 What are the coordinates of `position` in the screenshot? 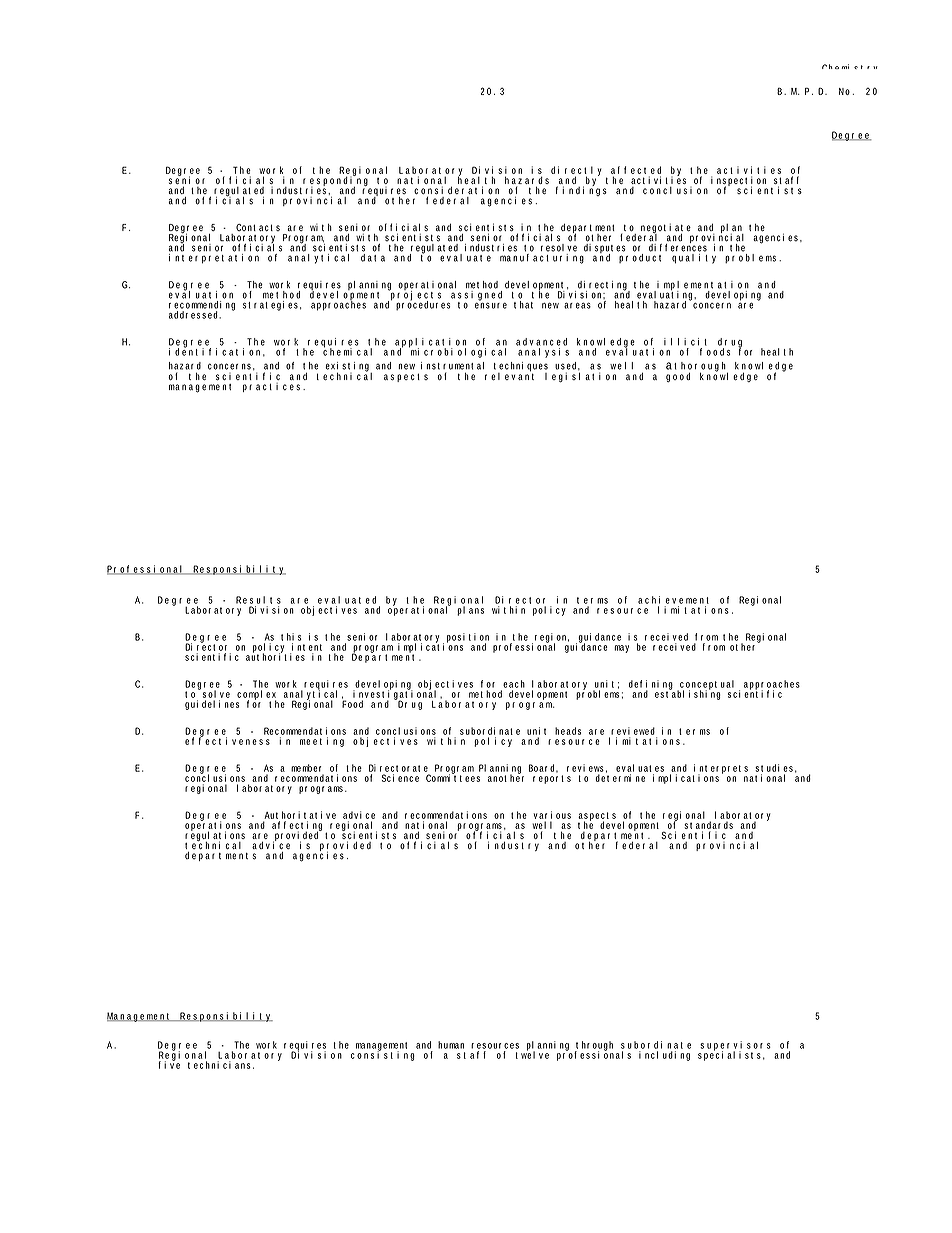 It's located at (468, 639).
